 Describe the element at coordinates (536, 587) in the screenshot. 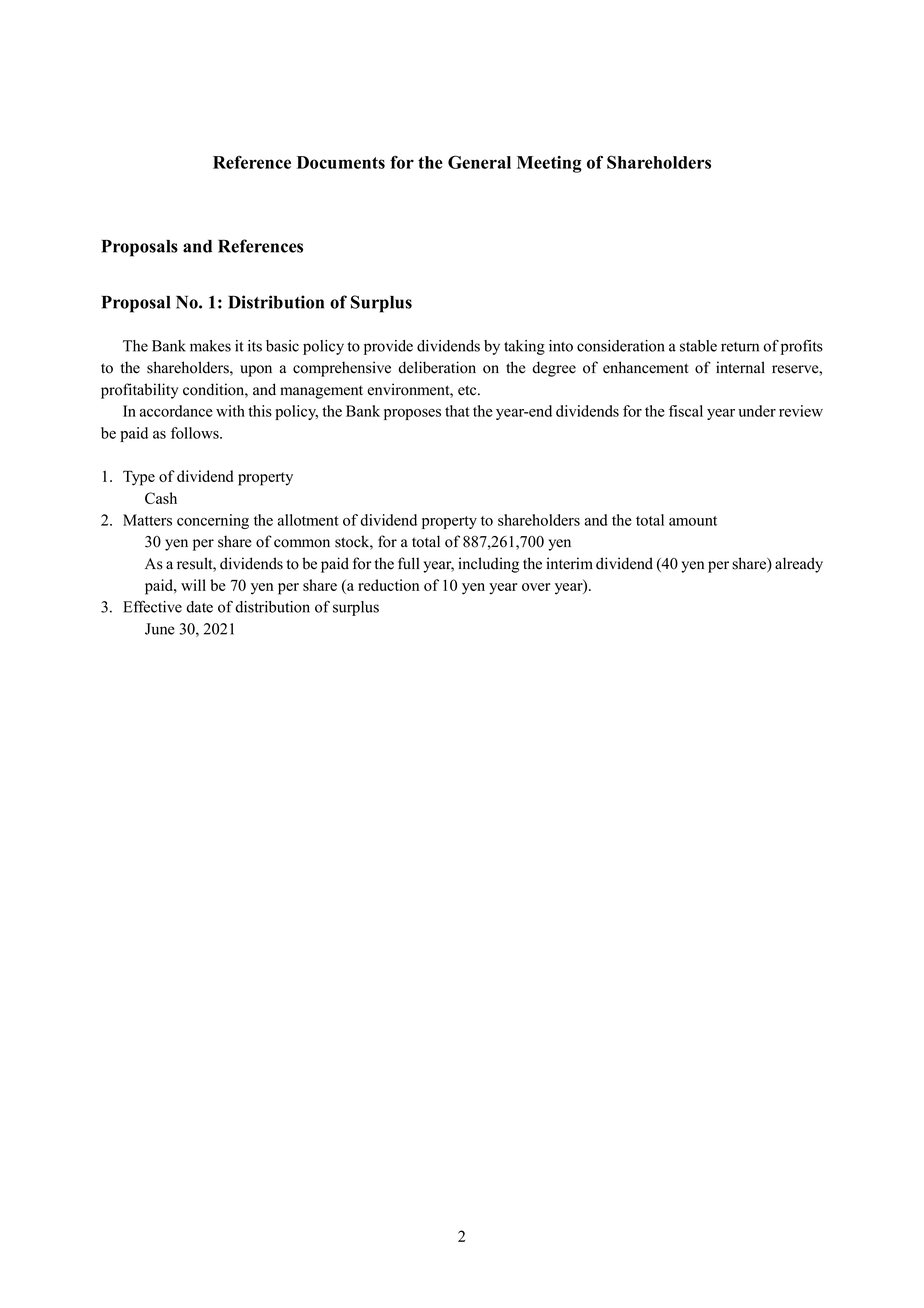

I see `over` at that location.
